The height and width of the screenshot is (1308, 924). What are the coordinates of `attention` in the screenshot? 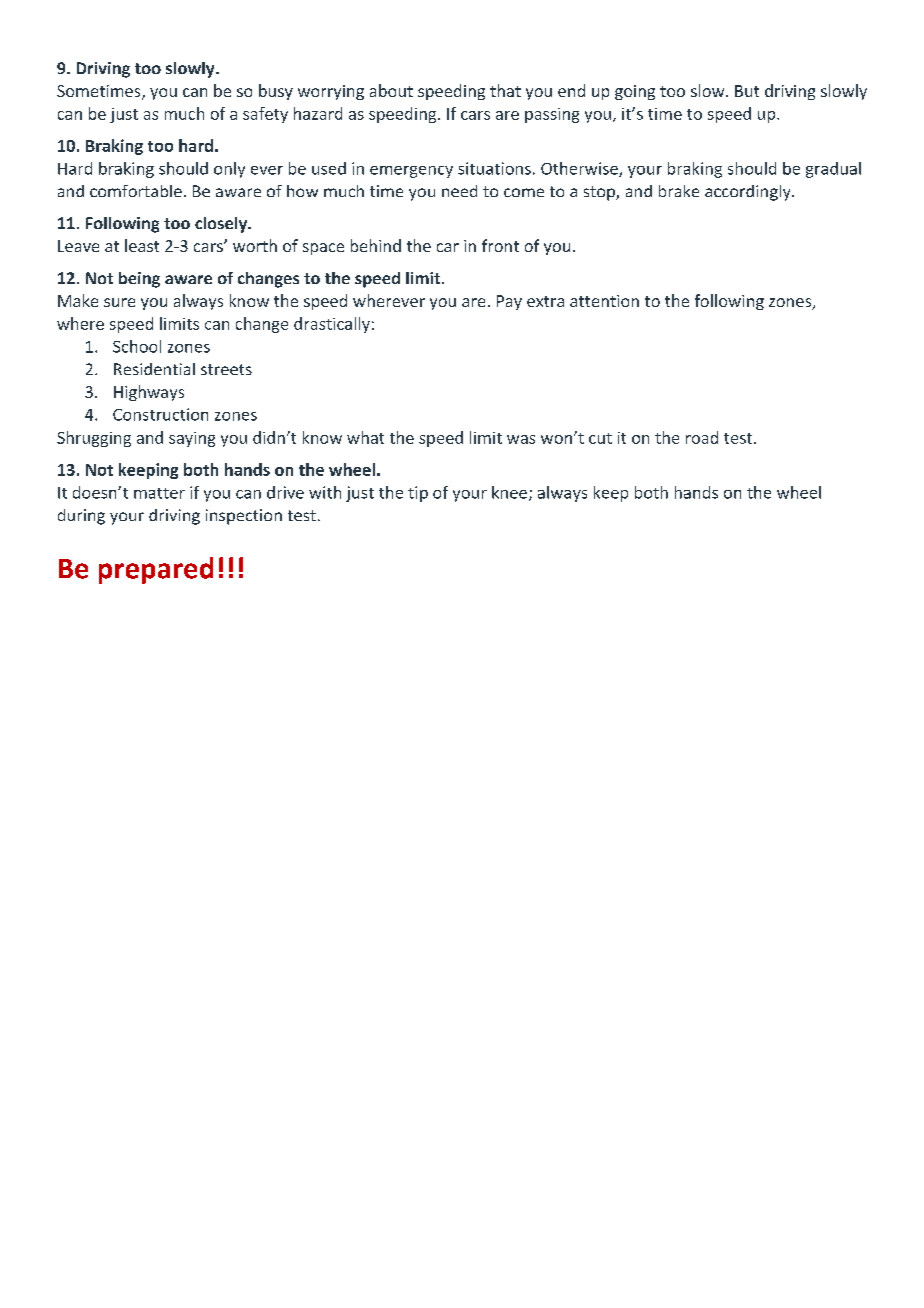 It's located at (604, 301).
